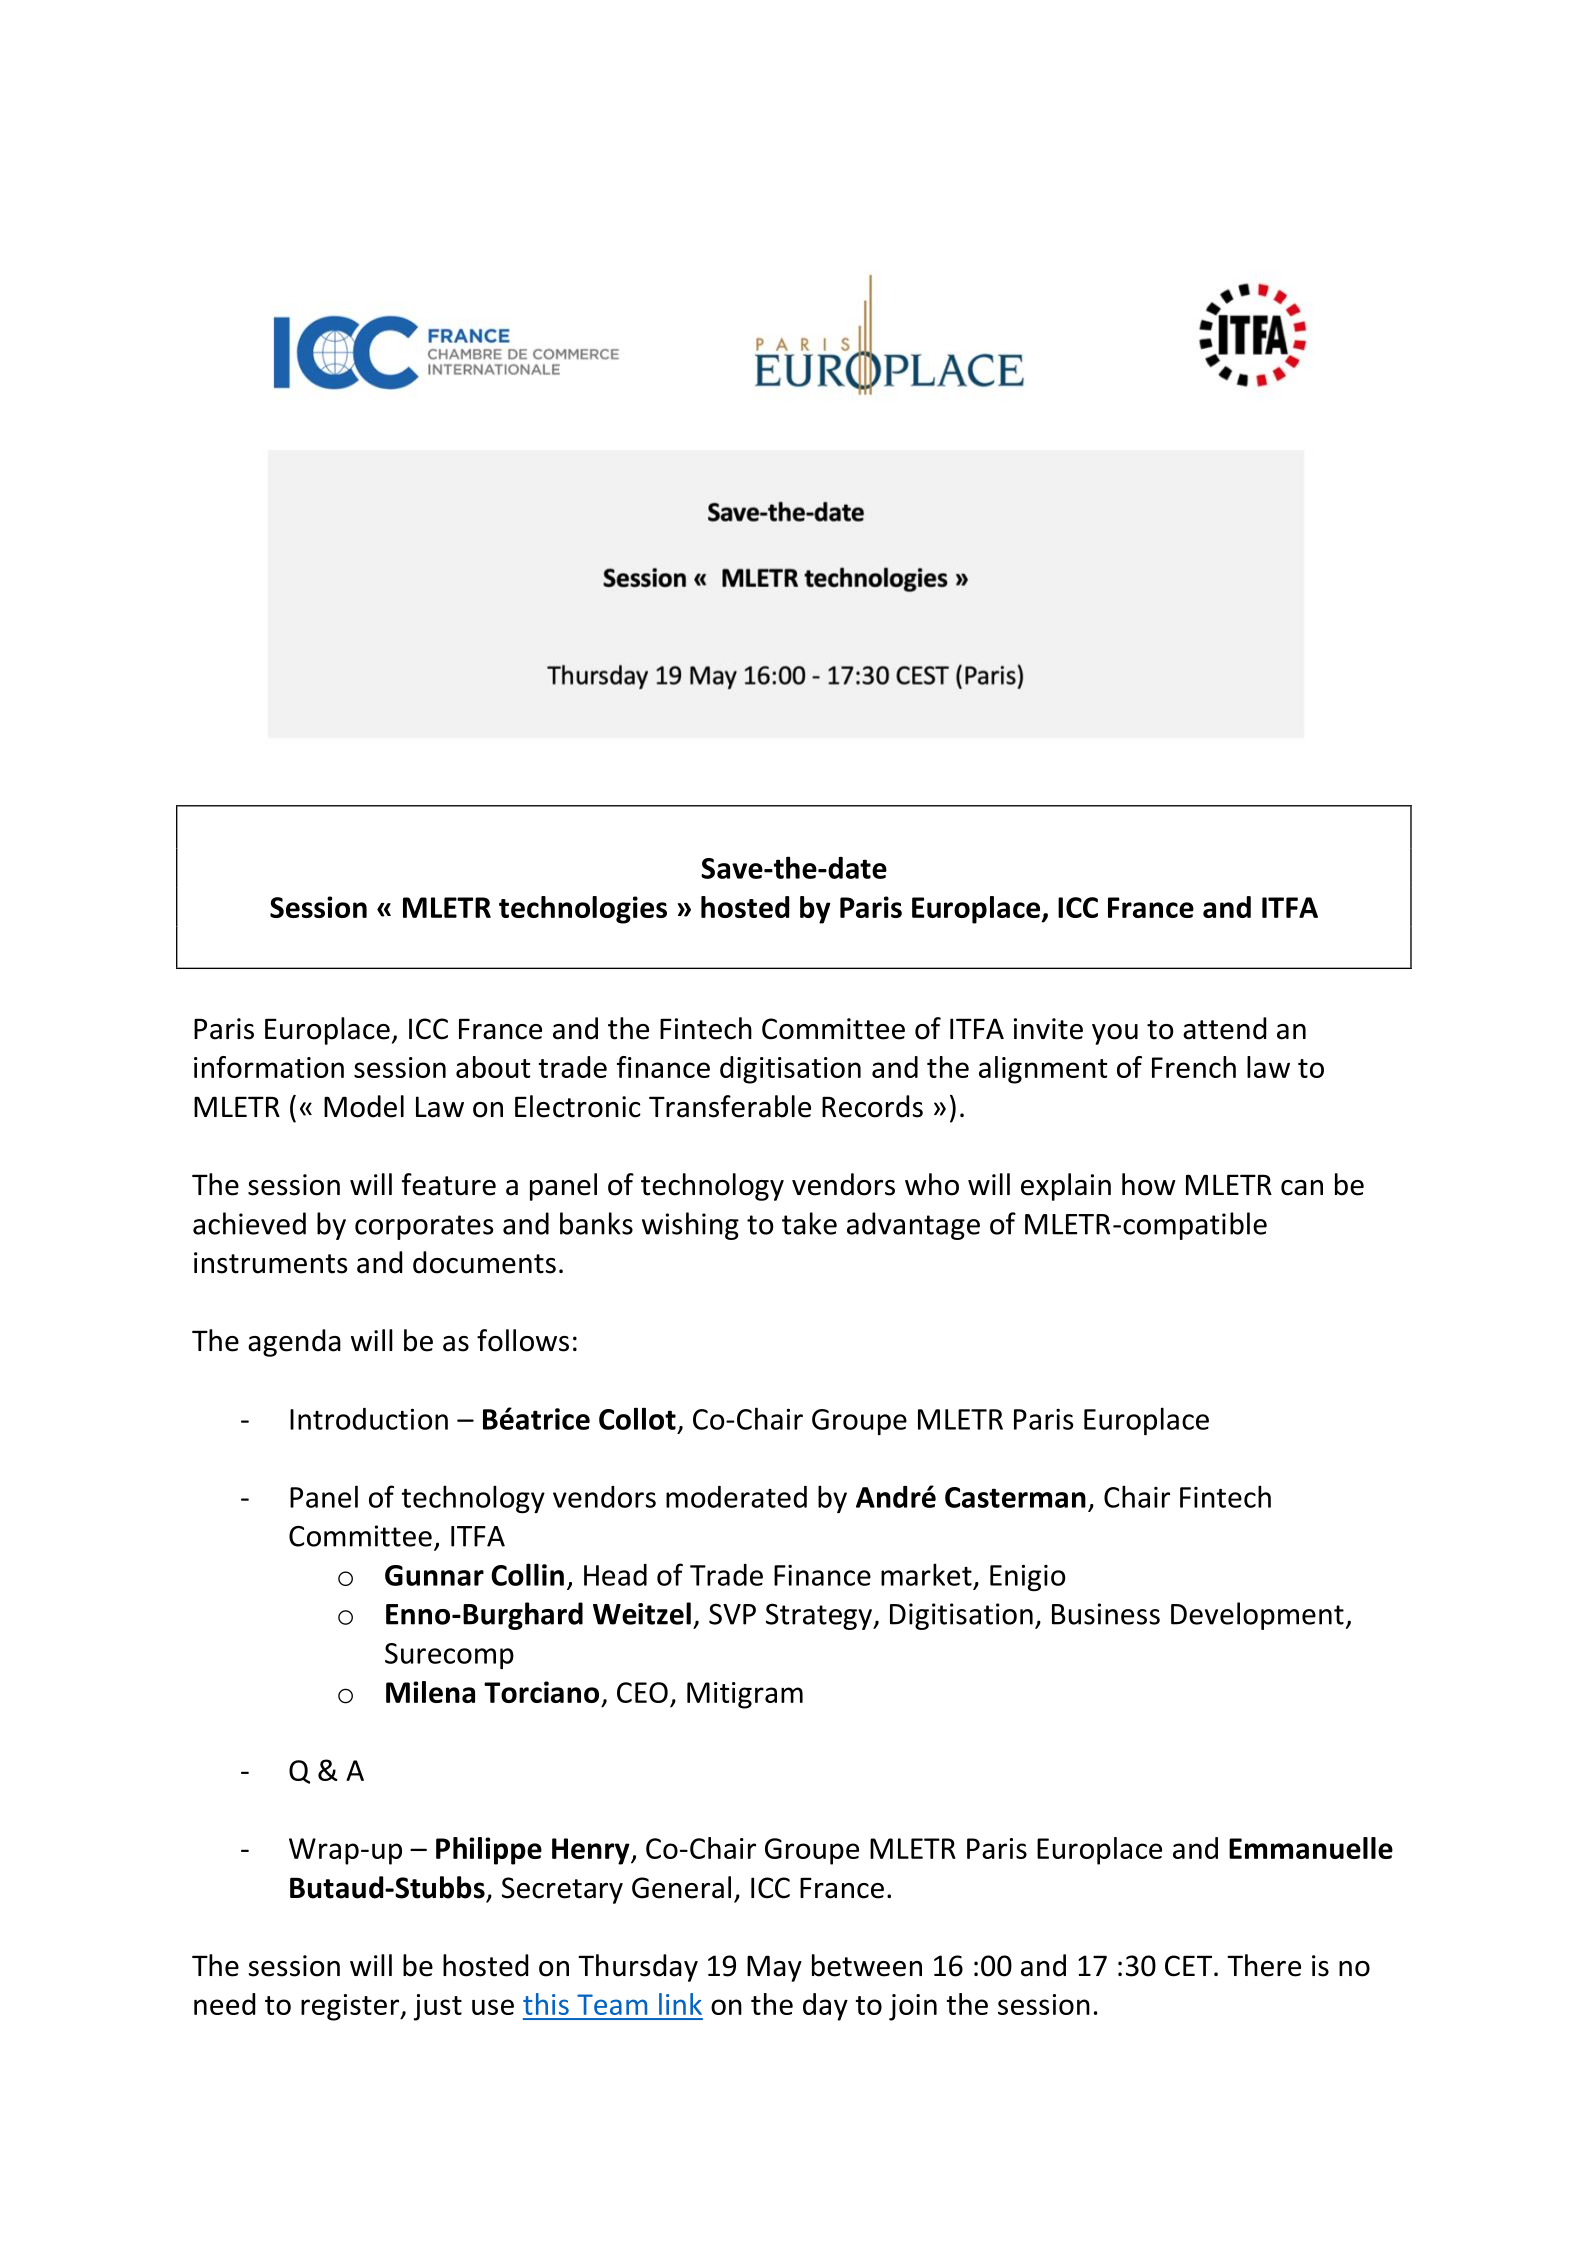 This screenshot has height=2244, width=1587. What do you see at coordinates (424, 1227) in the screenshot?
I see `corporates` at bounding box center [424, 1227].
